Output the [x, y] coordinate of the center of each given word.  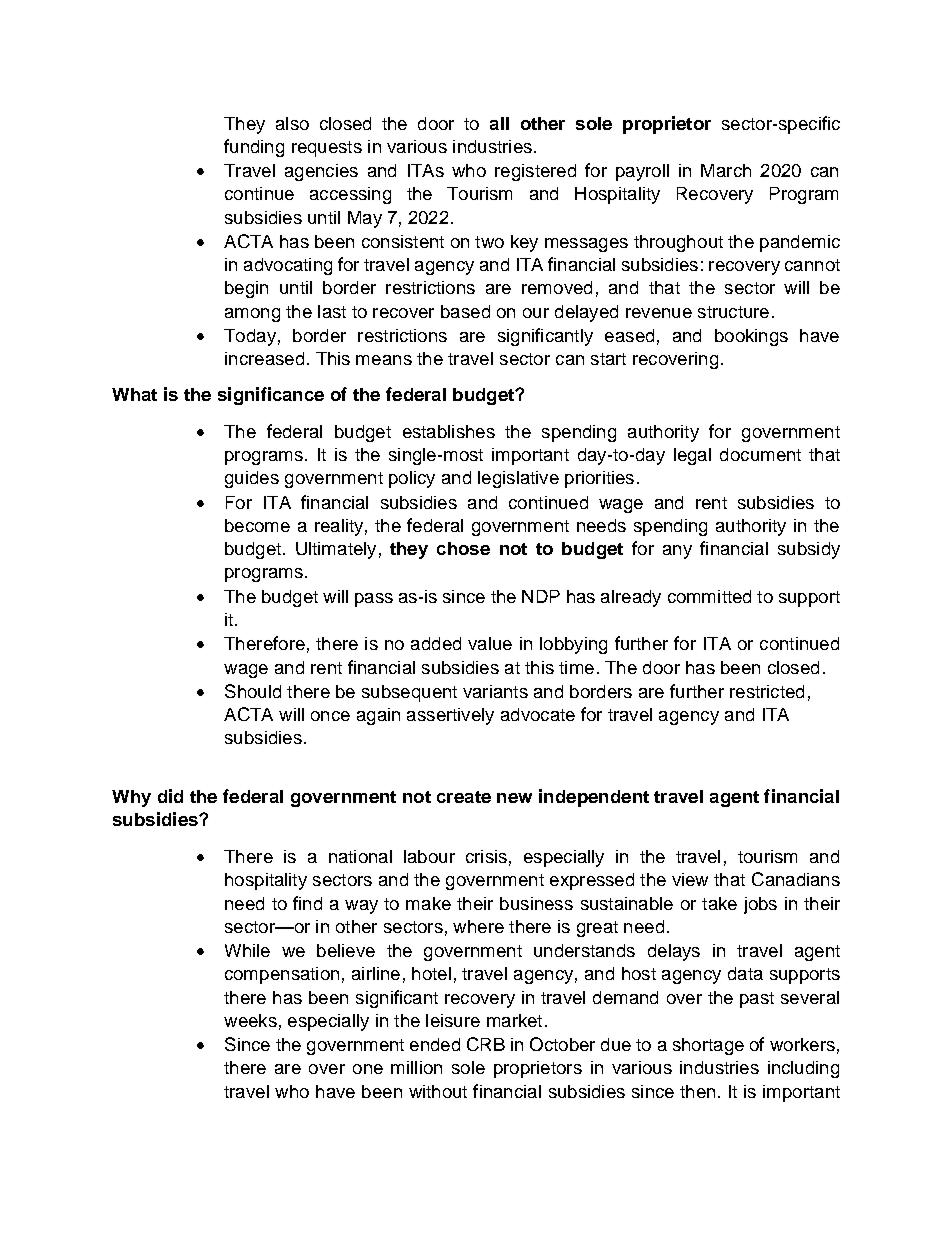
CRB [486, 1044]
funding [254, 148]
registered [535, 172]
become [257, 525]
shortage [708, 1046]
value [490, 643]
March [726, 170]
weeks [250, 1020]
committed [709, 596]
